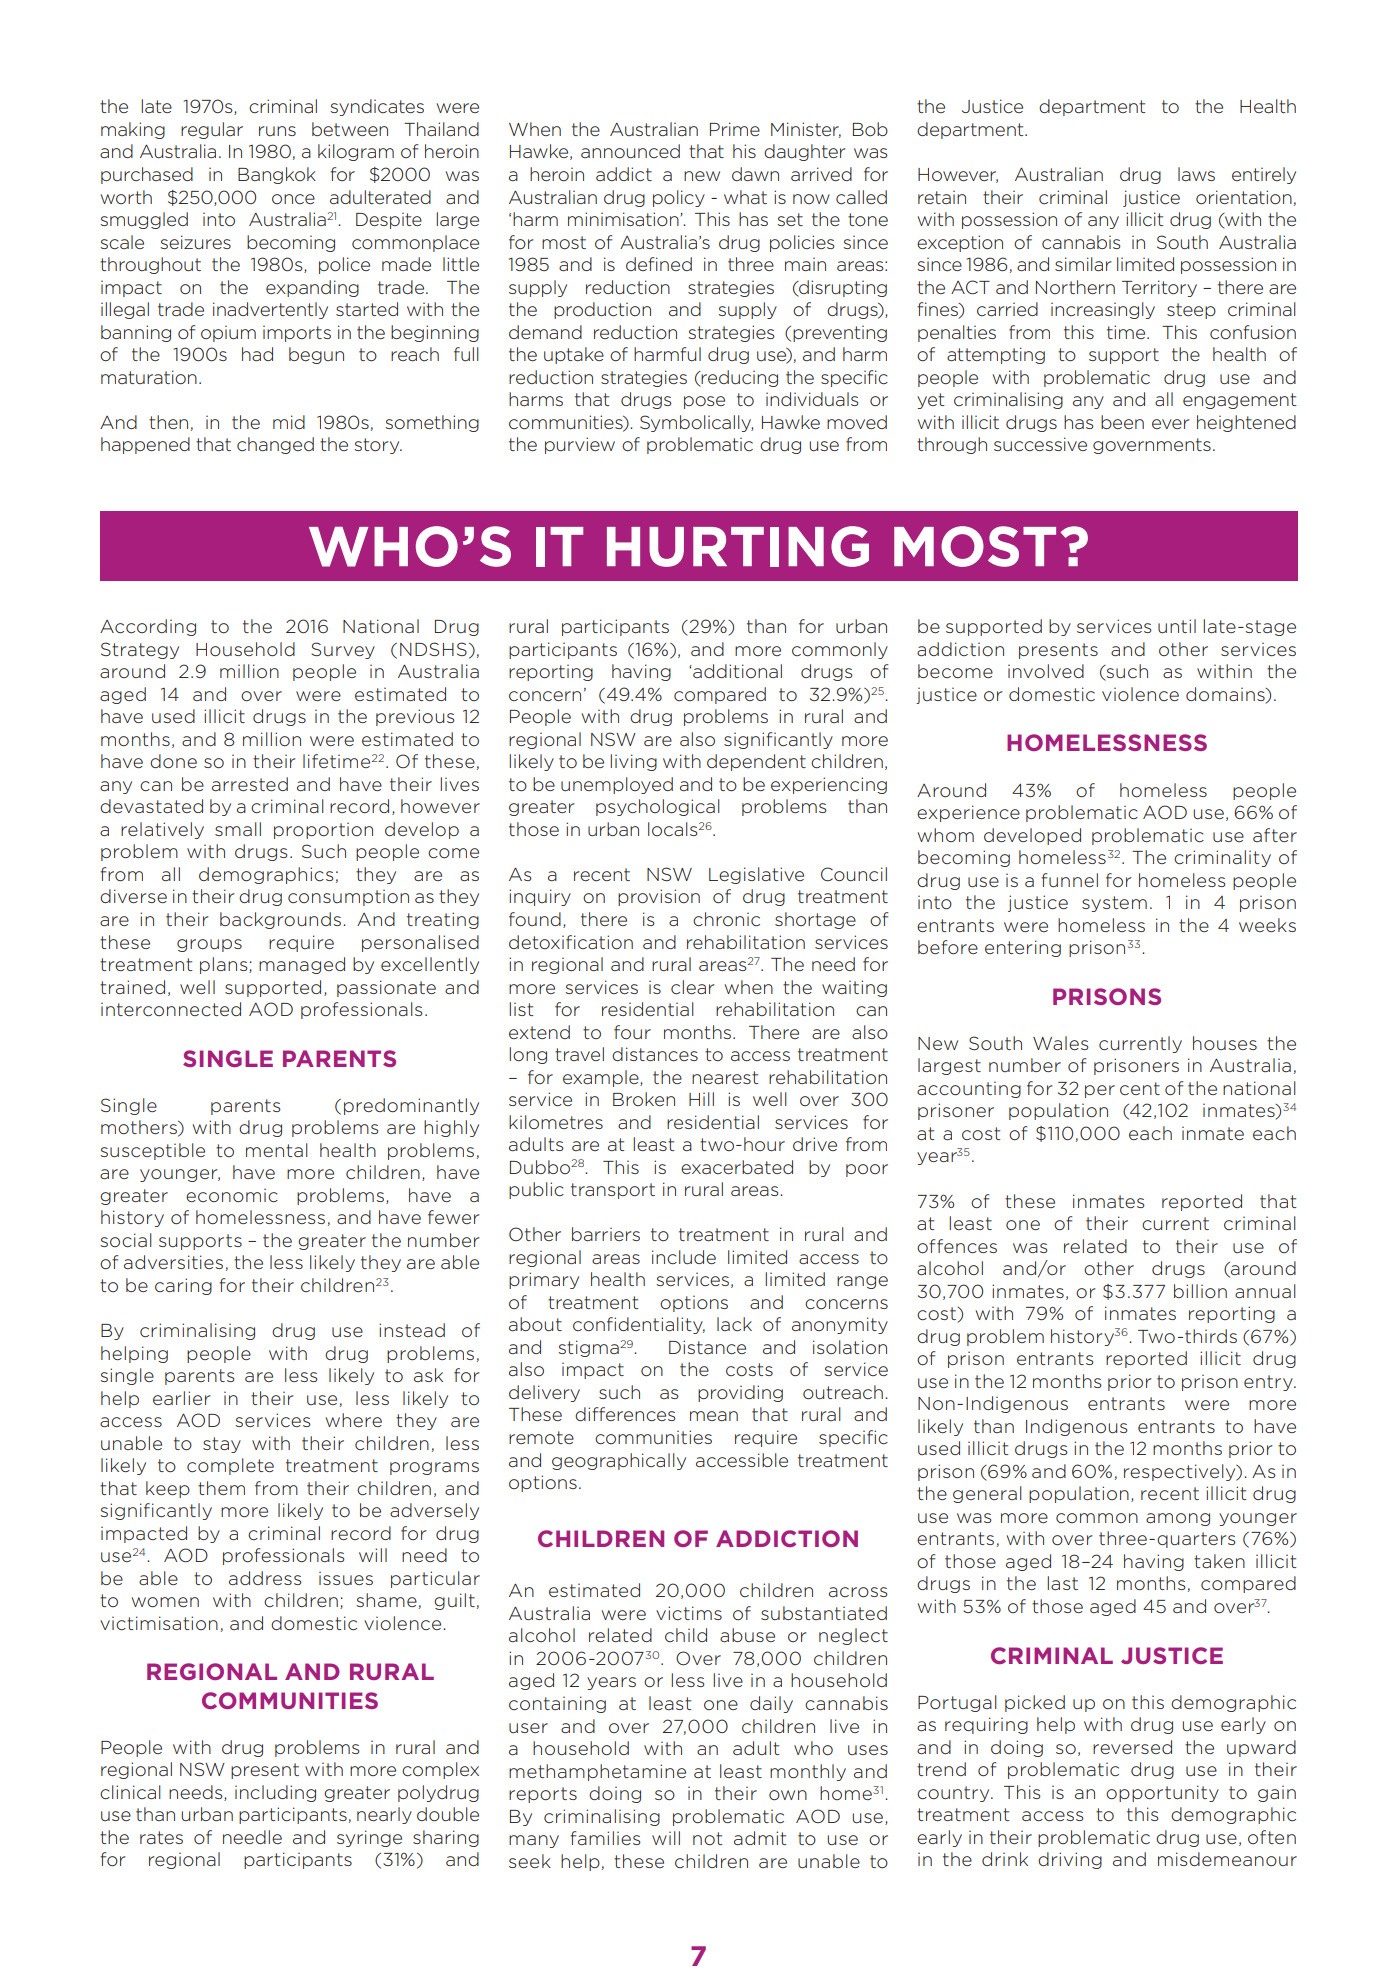  Describe the element at coordinates (275, 1793) in the image. I see `including` at that location.
